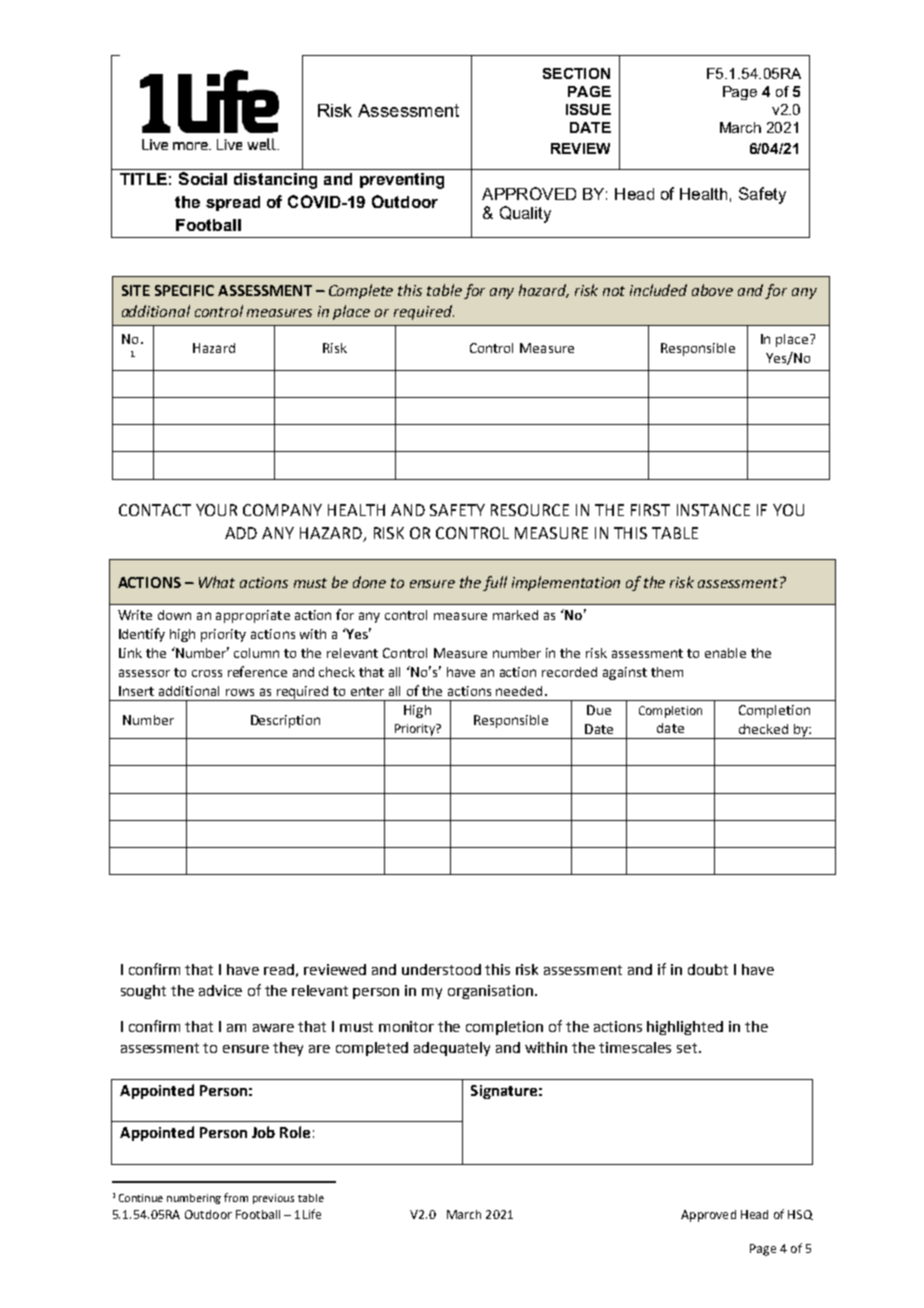 The image size is (924, 1308). Describe the element at coordinates (216, 510) in the image. I see `YOUR` at that location.
